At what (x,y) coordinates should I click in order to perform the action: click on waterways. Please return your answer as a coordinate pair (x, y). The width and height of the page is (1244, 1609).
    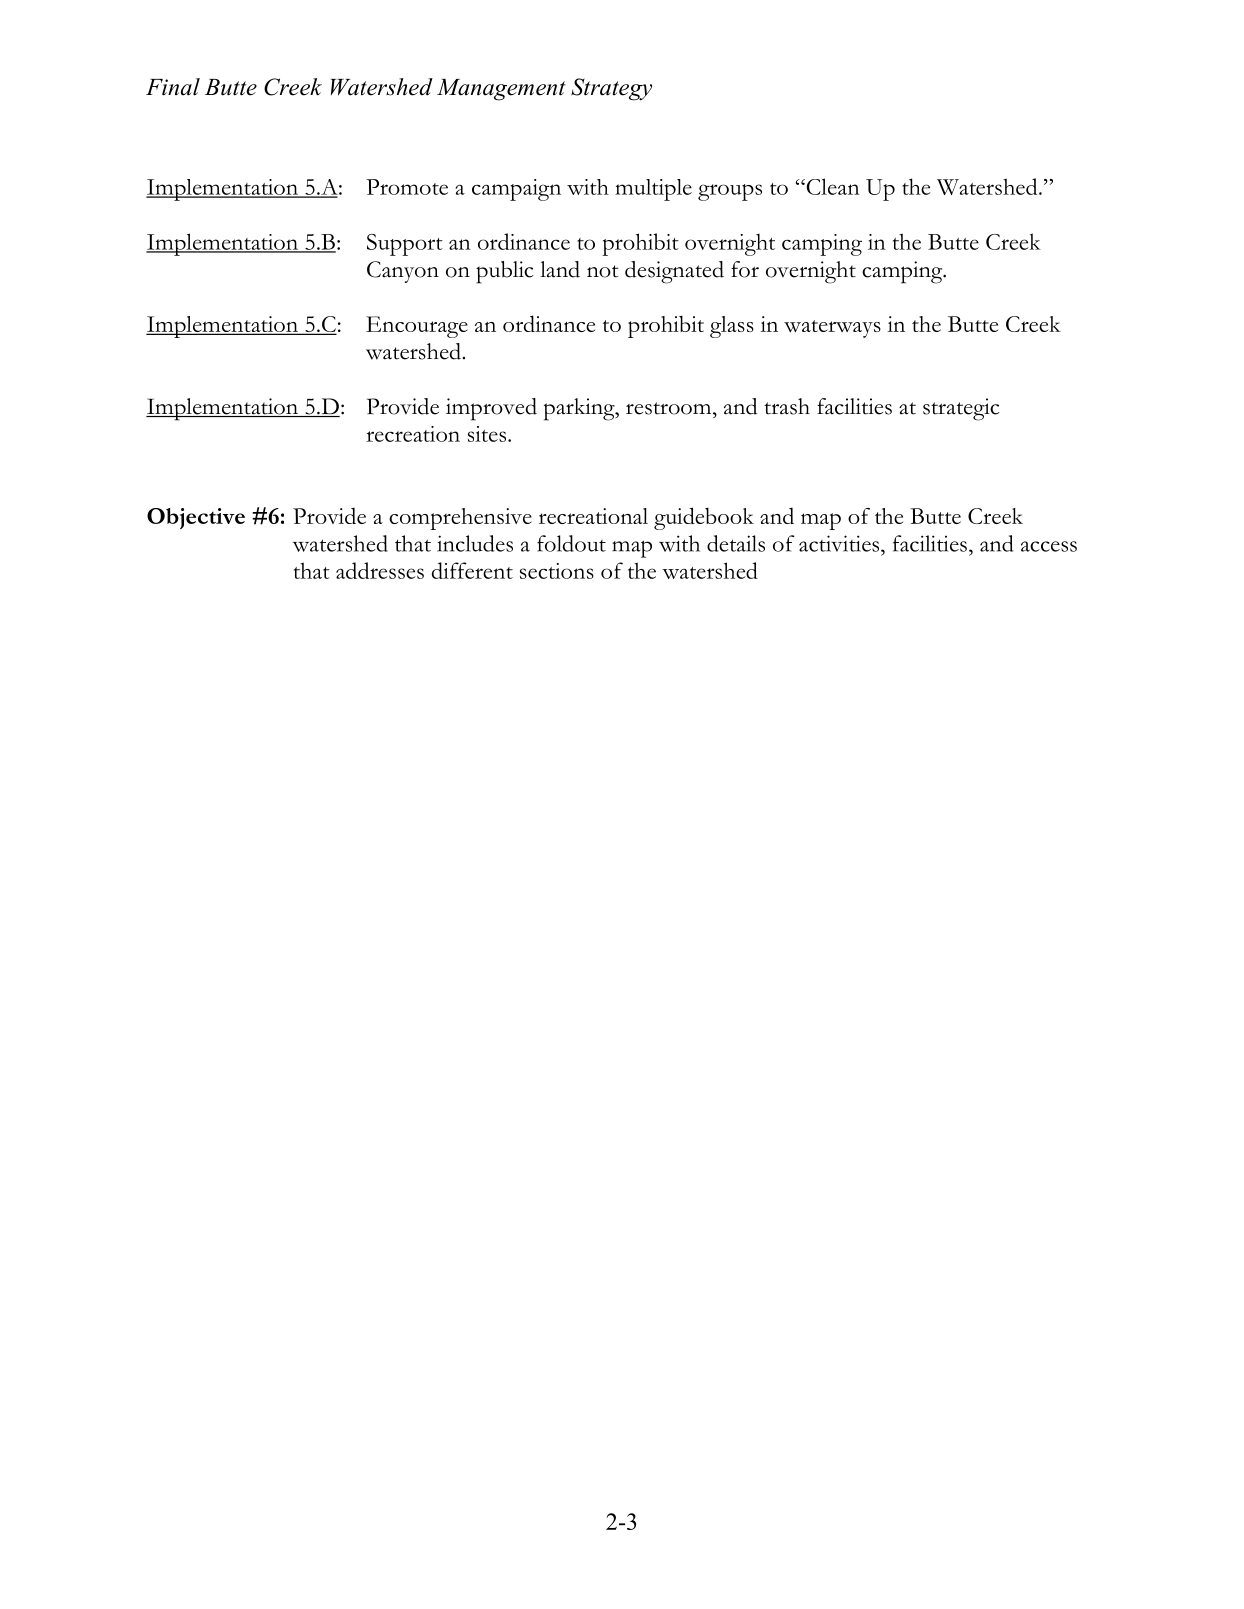
    Looking at the image, I should click on (832, 329).
